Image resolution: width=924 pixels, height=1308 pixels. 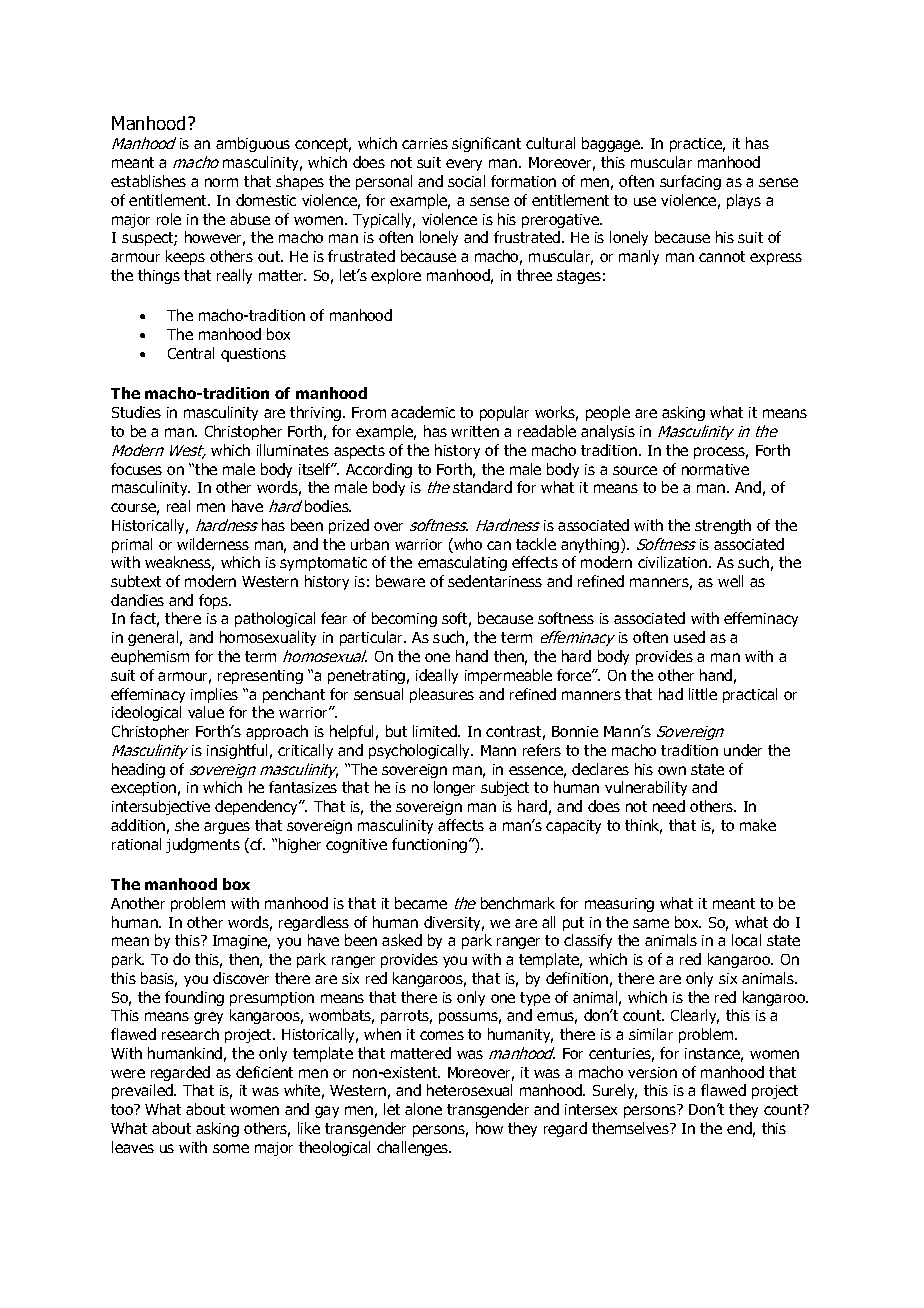 I want to click on some, so click(x=231, y=1148).
